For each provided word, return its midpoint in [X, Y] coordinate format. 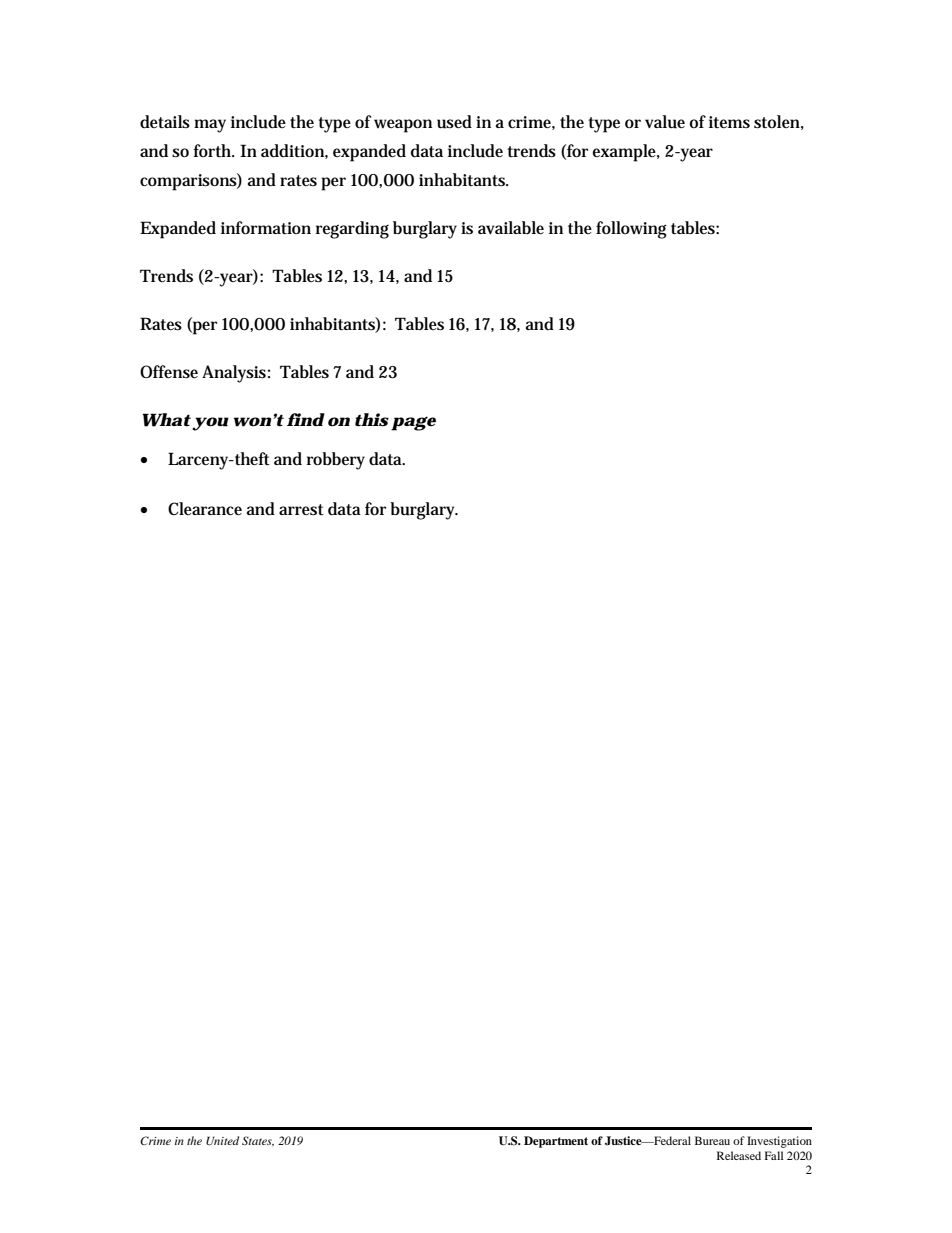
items [729, 122]
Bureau [712, 1140]
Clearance [205, 508]
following [631, 230]
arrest [301, 510]
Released [739, 1155]
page [413, 423]
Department [556, 1142]
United [222, 1141]
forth [213, 150]
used [454, 122]
